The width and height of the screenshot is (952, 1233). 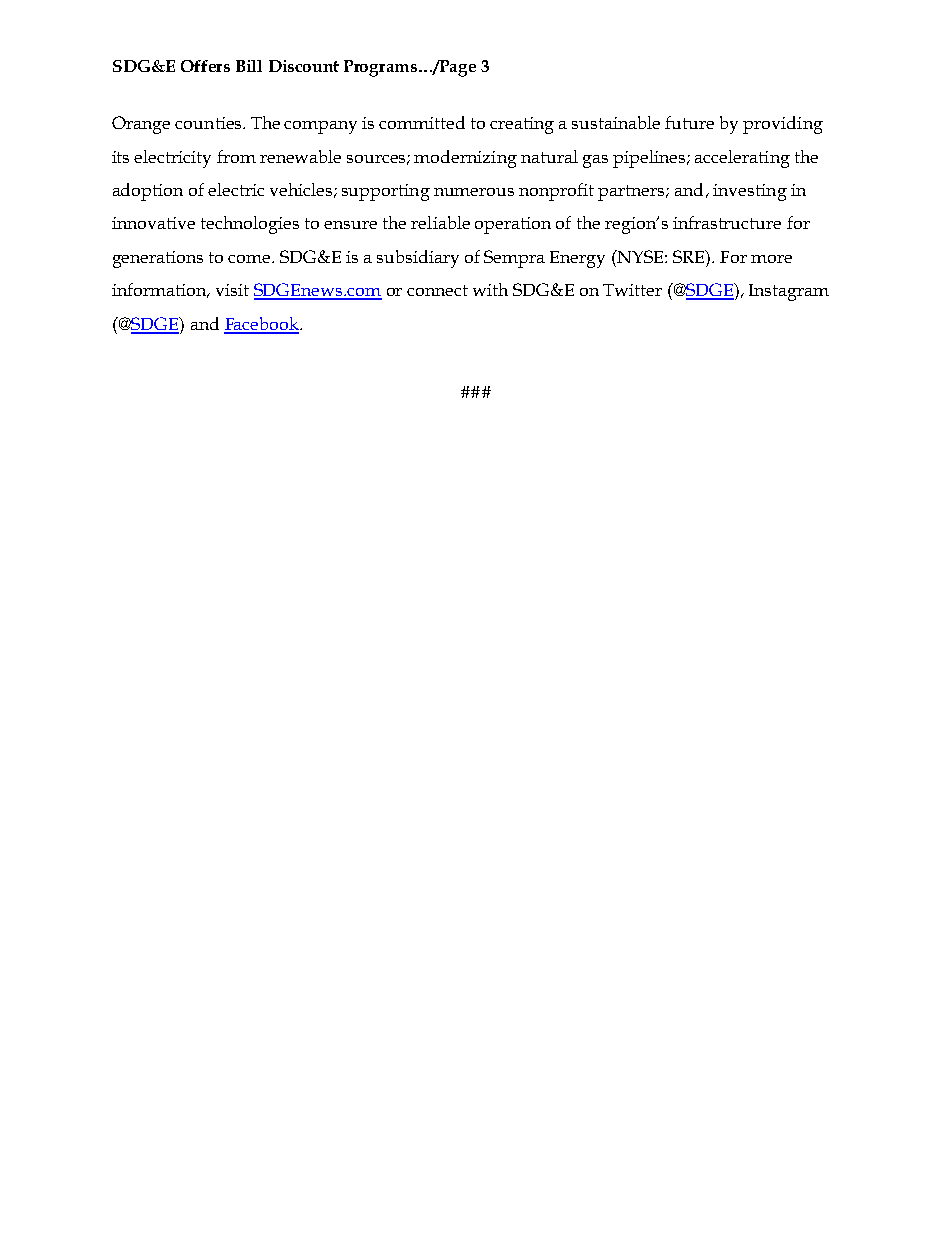 What do you see at coordinates (422, 122) in the screenshot?
I see `committed` at bounding box center [422, 122].
